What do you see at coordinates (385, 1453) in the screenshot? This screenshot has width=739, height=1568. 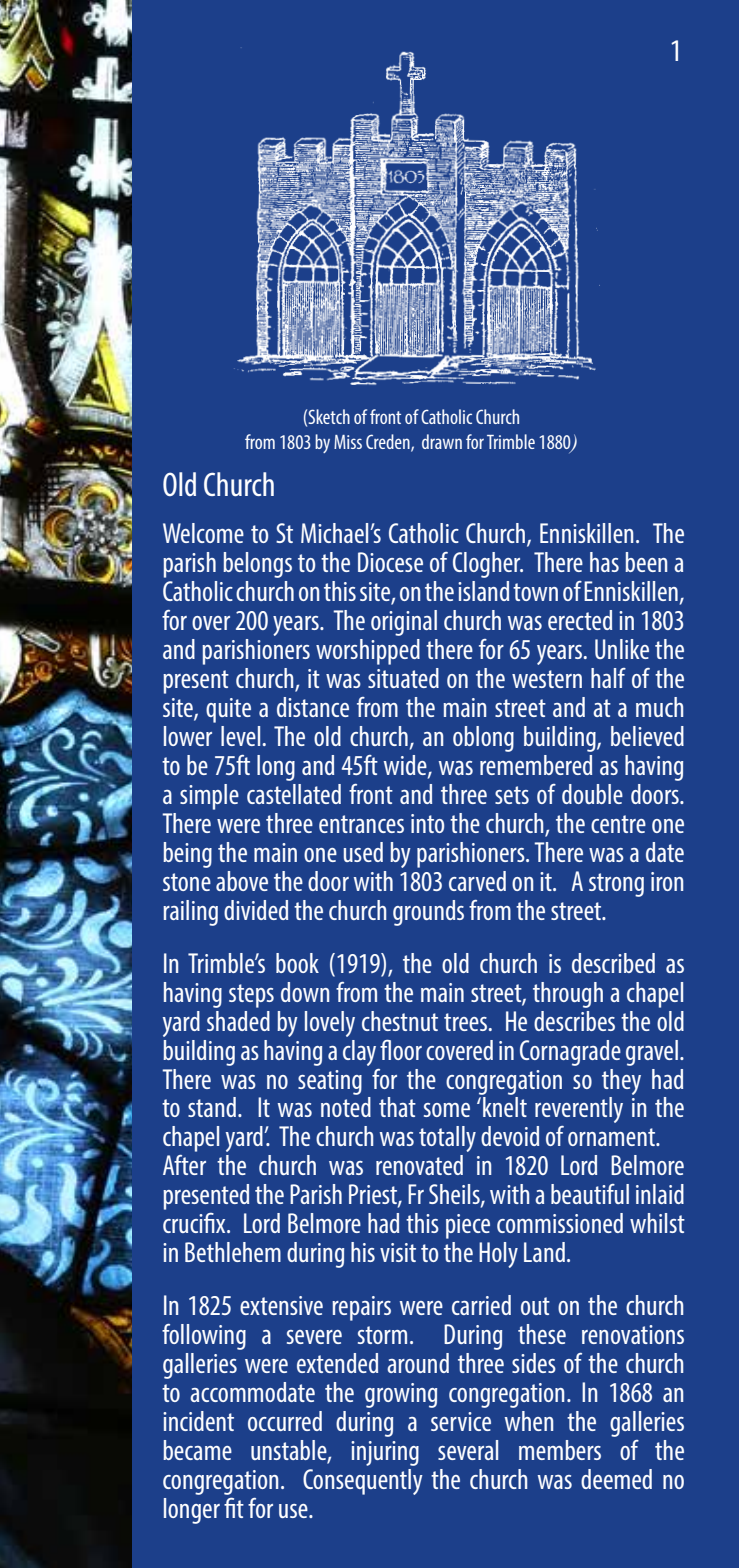 I see `injuring` at bounding box center [385, 1453].
